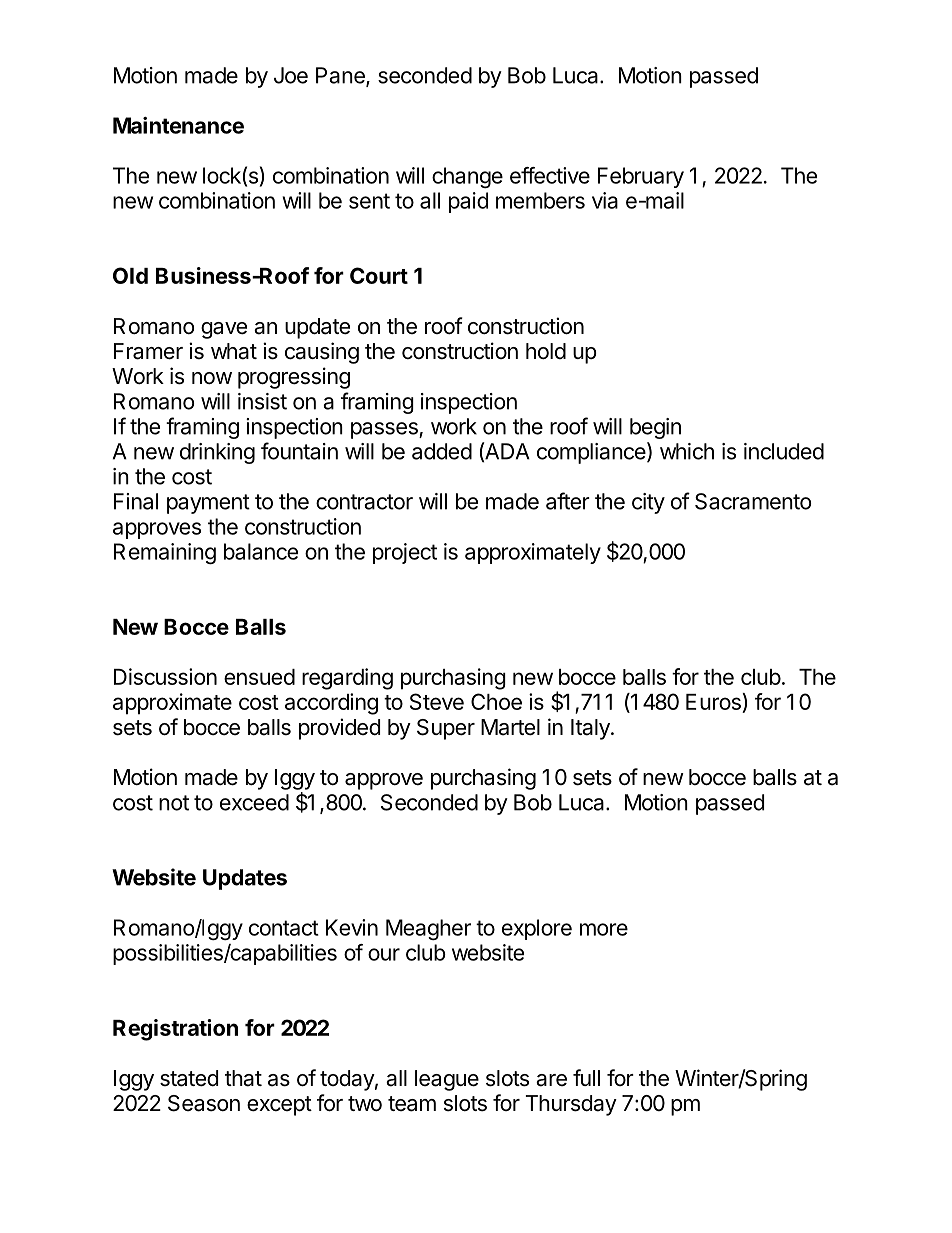 This image has width=952, height=1233. What do you see at coordinates (546, 351) in the image?
I see `hold` at bounding box center [546, 351].
